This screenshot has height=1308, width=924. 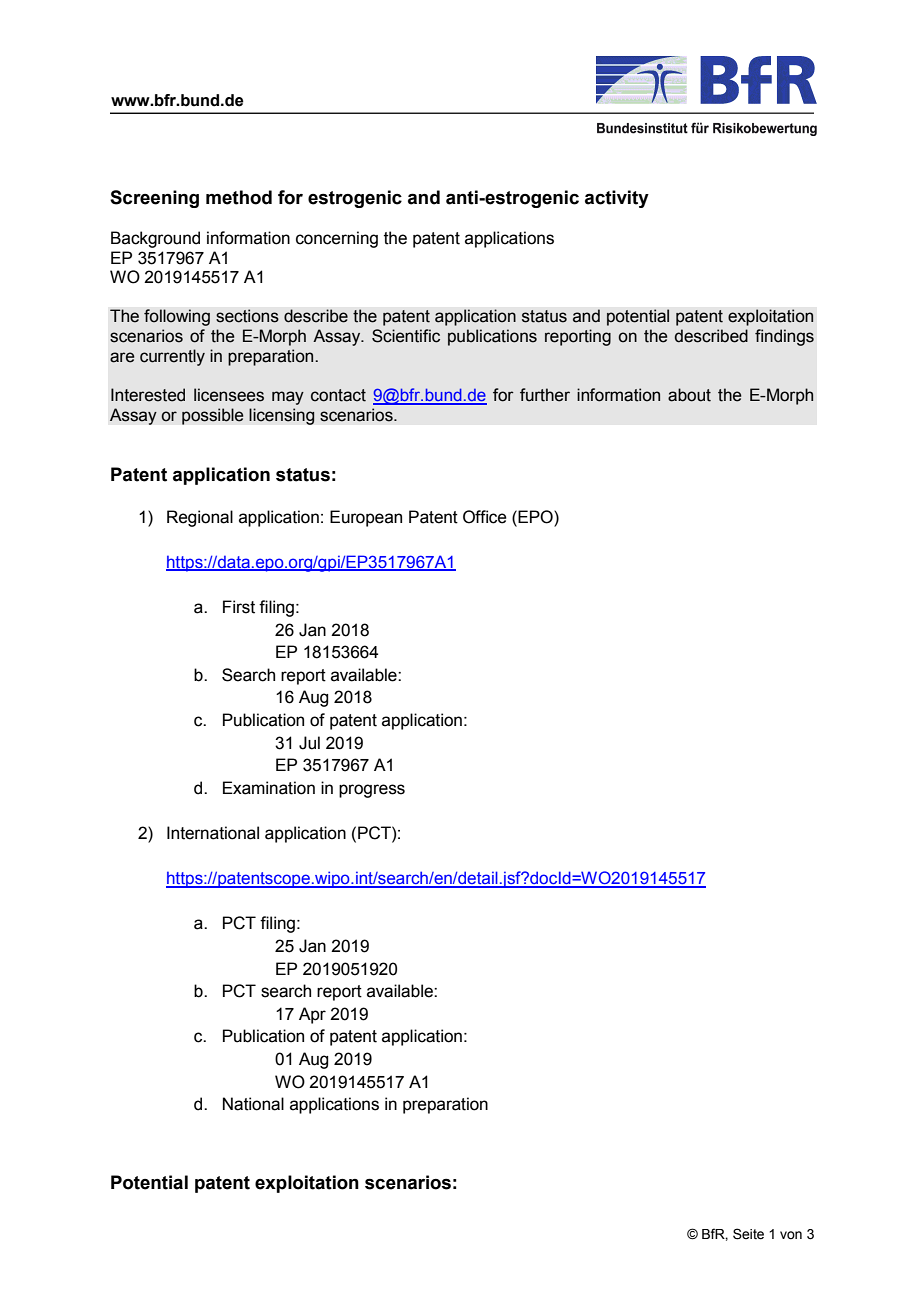 I want to click on activity, so click(x=617, y=199).
